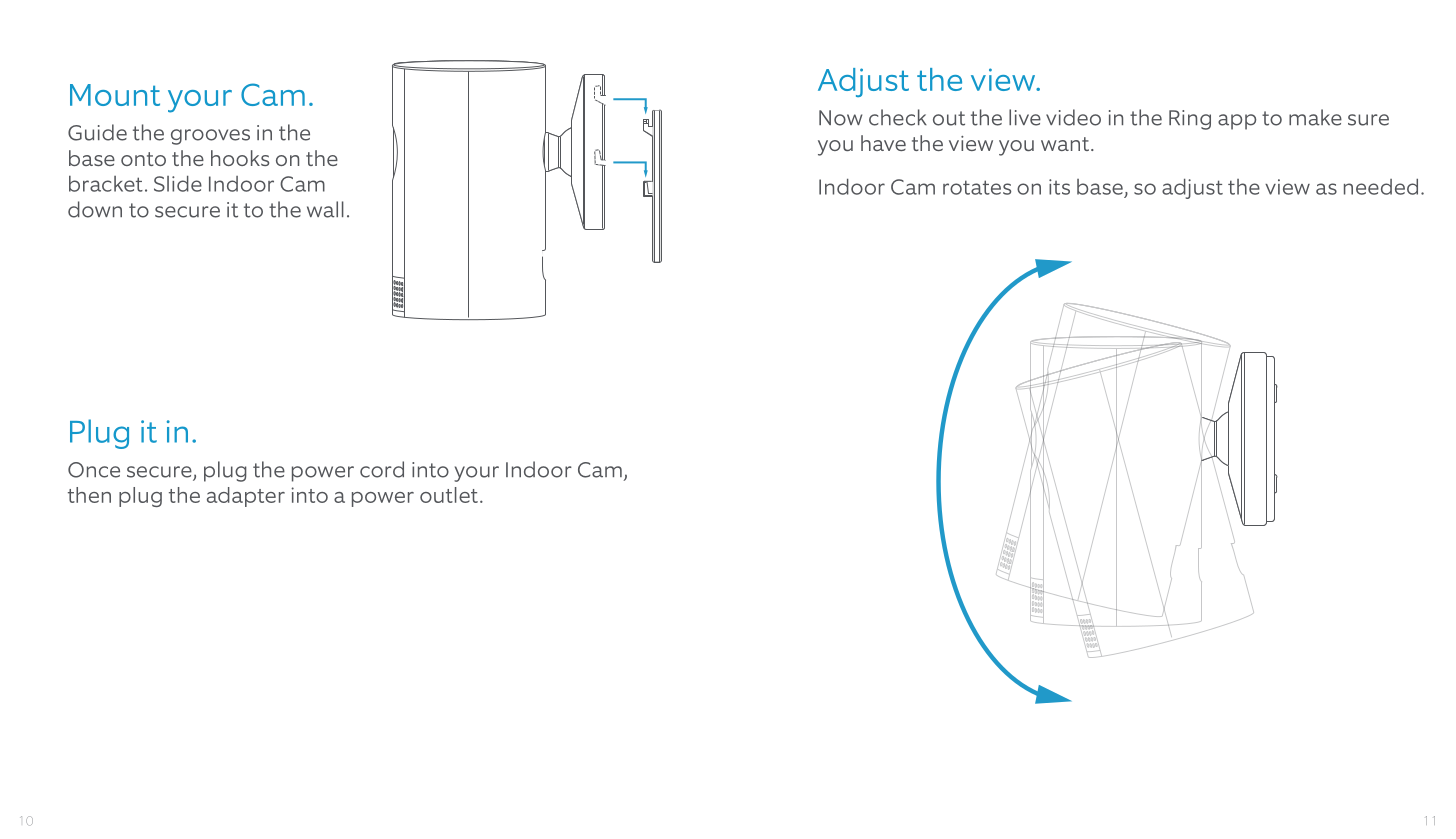 The image size is (1456, 839). Describe the element at coordinates (115, 95) in the image. I see `Mount` at that location.
